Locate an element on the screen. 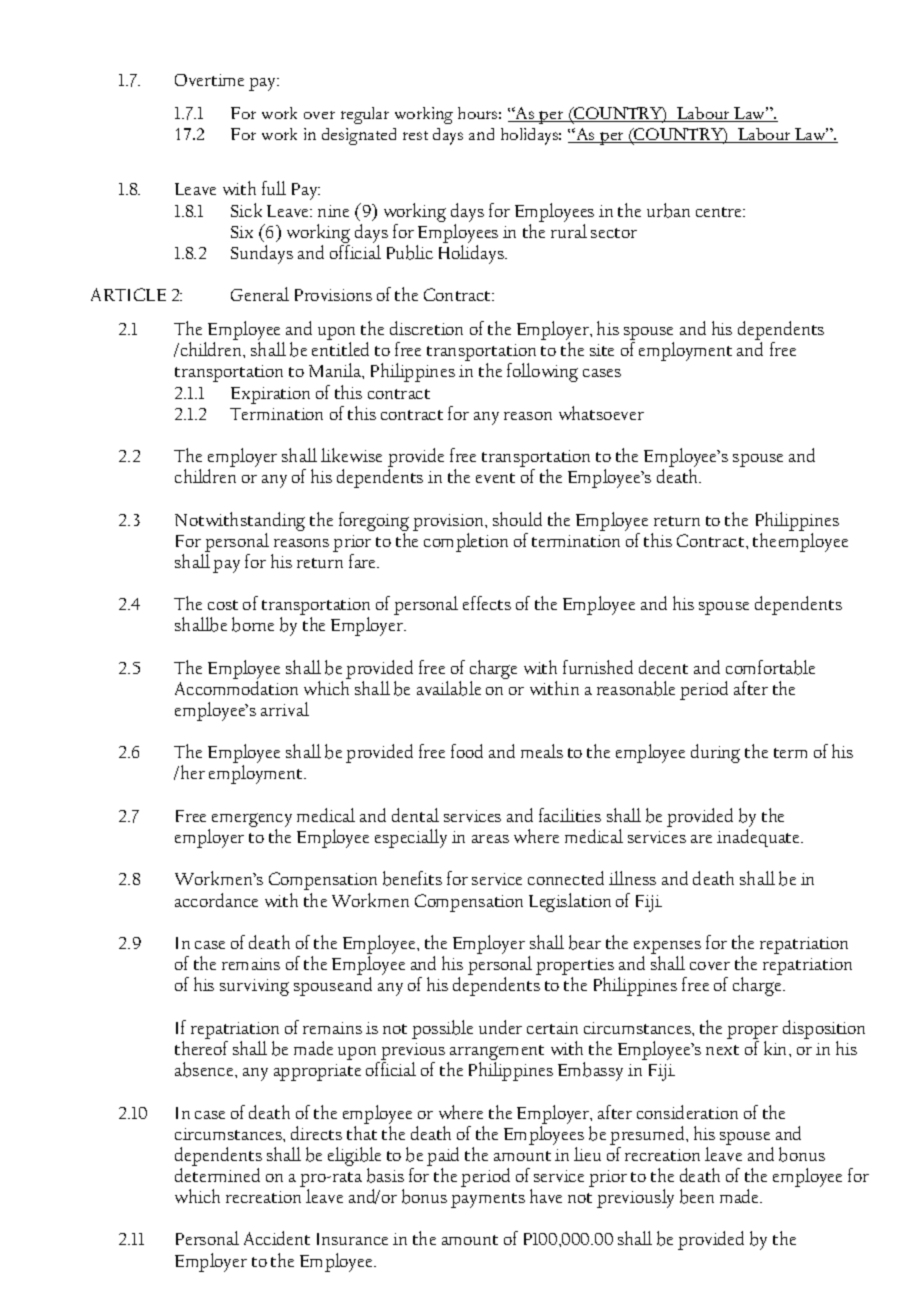 This screenshot has height=1308, width=924. Accident is located at coordinates (277, 1238).
